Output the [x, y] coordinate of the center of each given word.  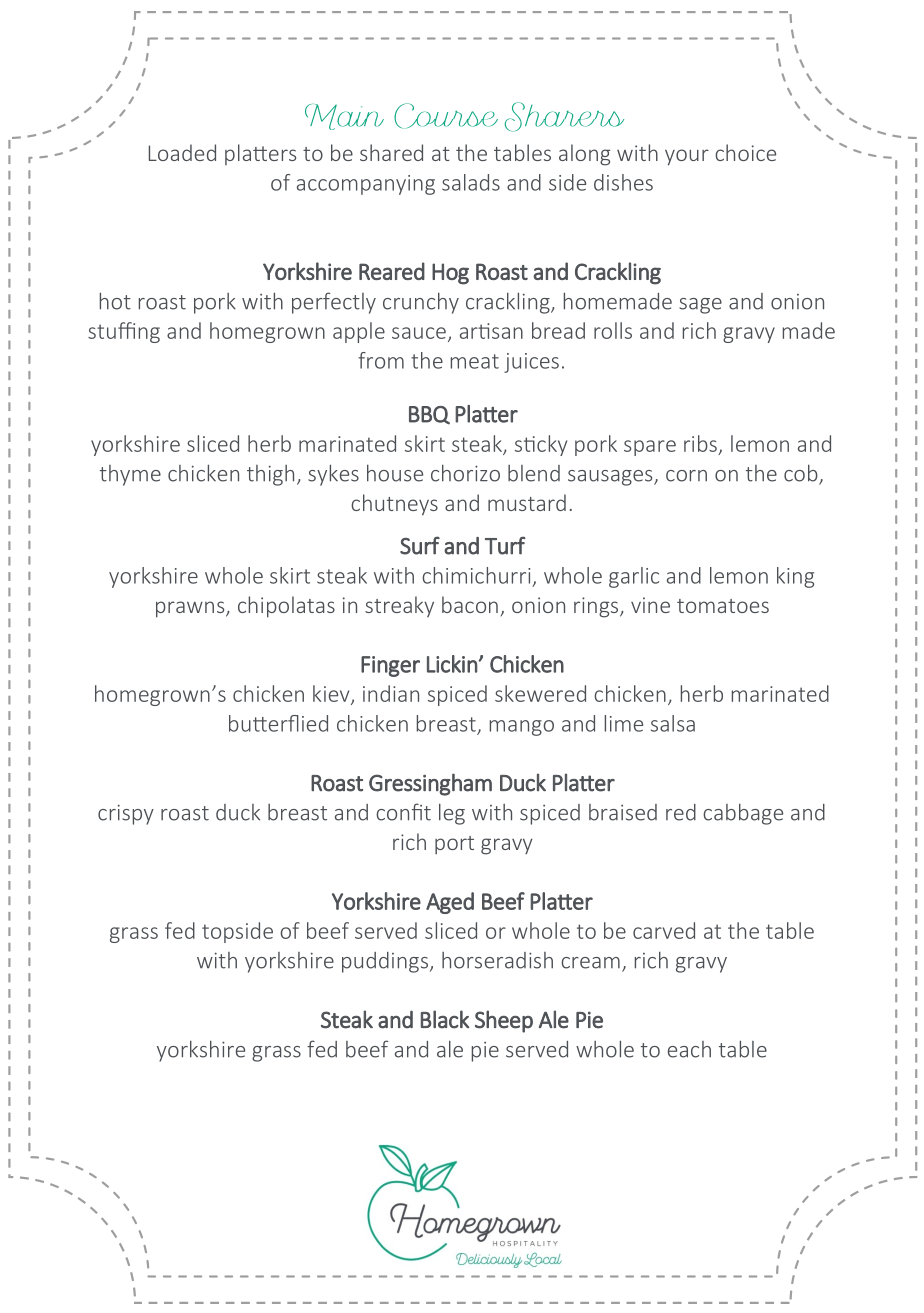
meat [475, 361]
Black [445, 1019]
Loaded [182, 152]
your [687, 157]
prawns [191, 609]
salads [471, 182]
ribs [700, 443]
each [689, 1049]
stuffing [124, 332]
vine [650, 605]
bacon [470, 604]
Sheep [504, 1021]
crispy [126, 814]
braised [623, 812]
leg [452, 814]
